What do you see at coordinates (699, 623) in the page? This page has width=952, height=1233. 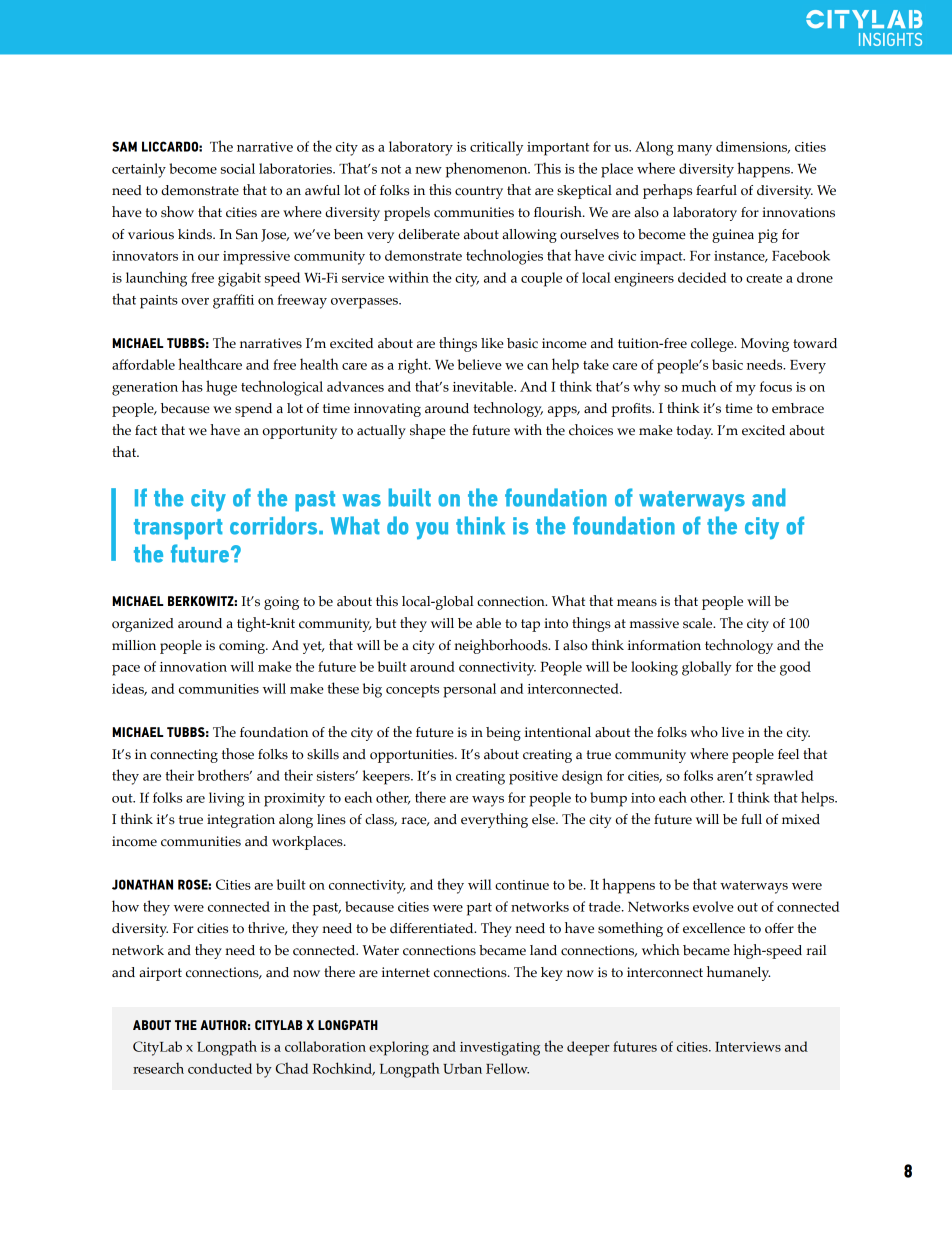 I see `scale` at bounding box center [699, 623].
